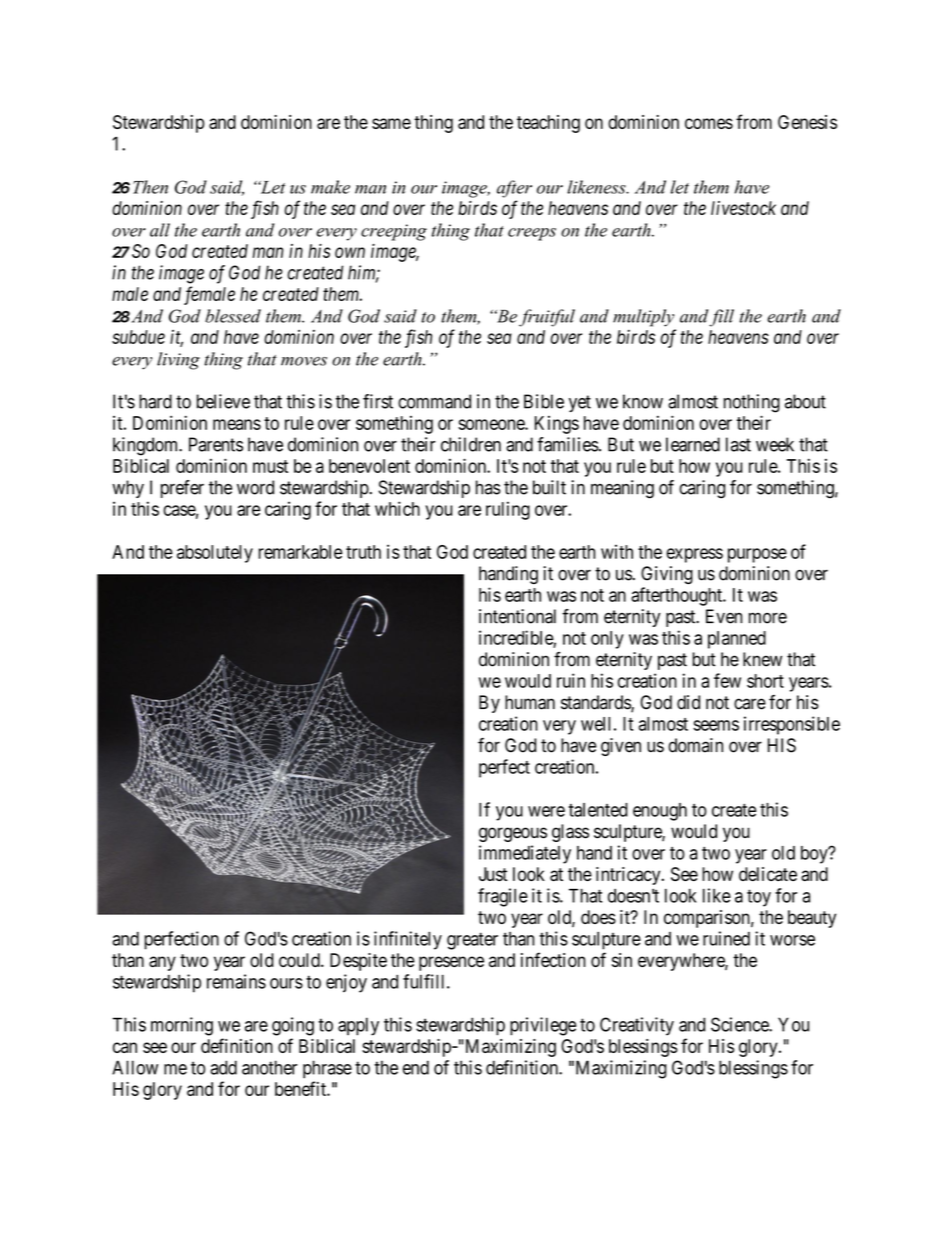  What do you see at coordinates (182, 1026) in the page?
I see `morning` at bounding box center [182, 1026].
